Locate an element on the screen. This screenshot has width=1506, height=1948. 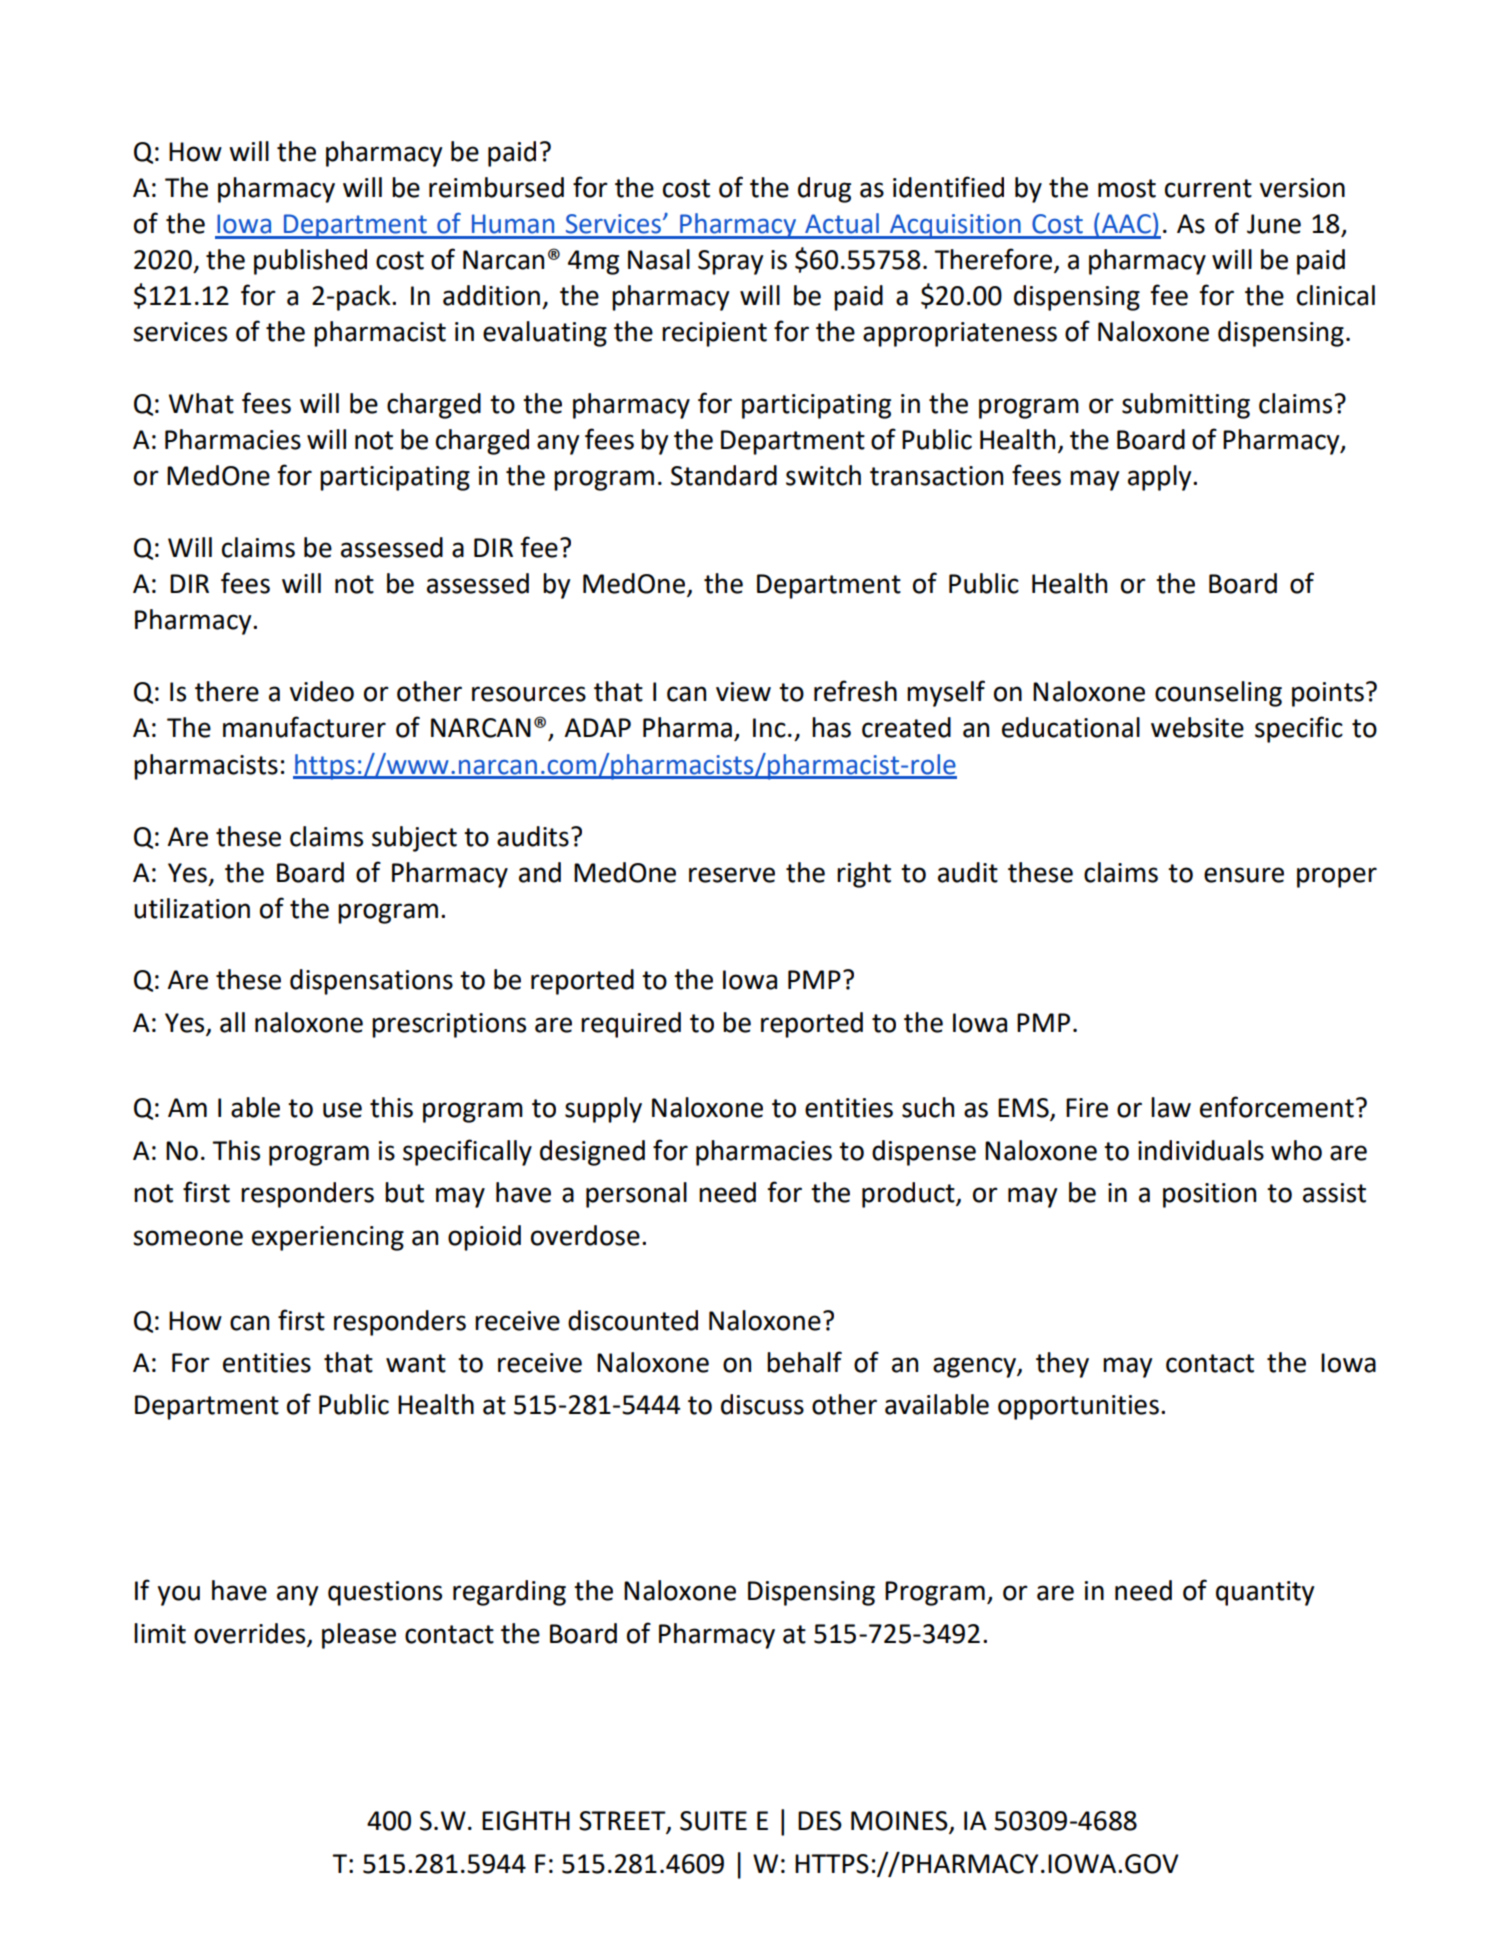
required is located at coordinates (631, 1025).
